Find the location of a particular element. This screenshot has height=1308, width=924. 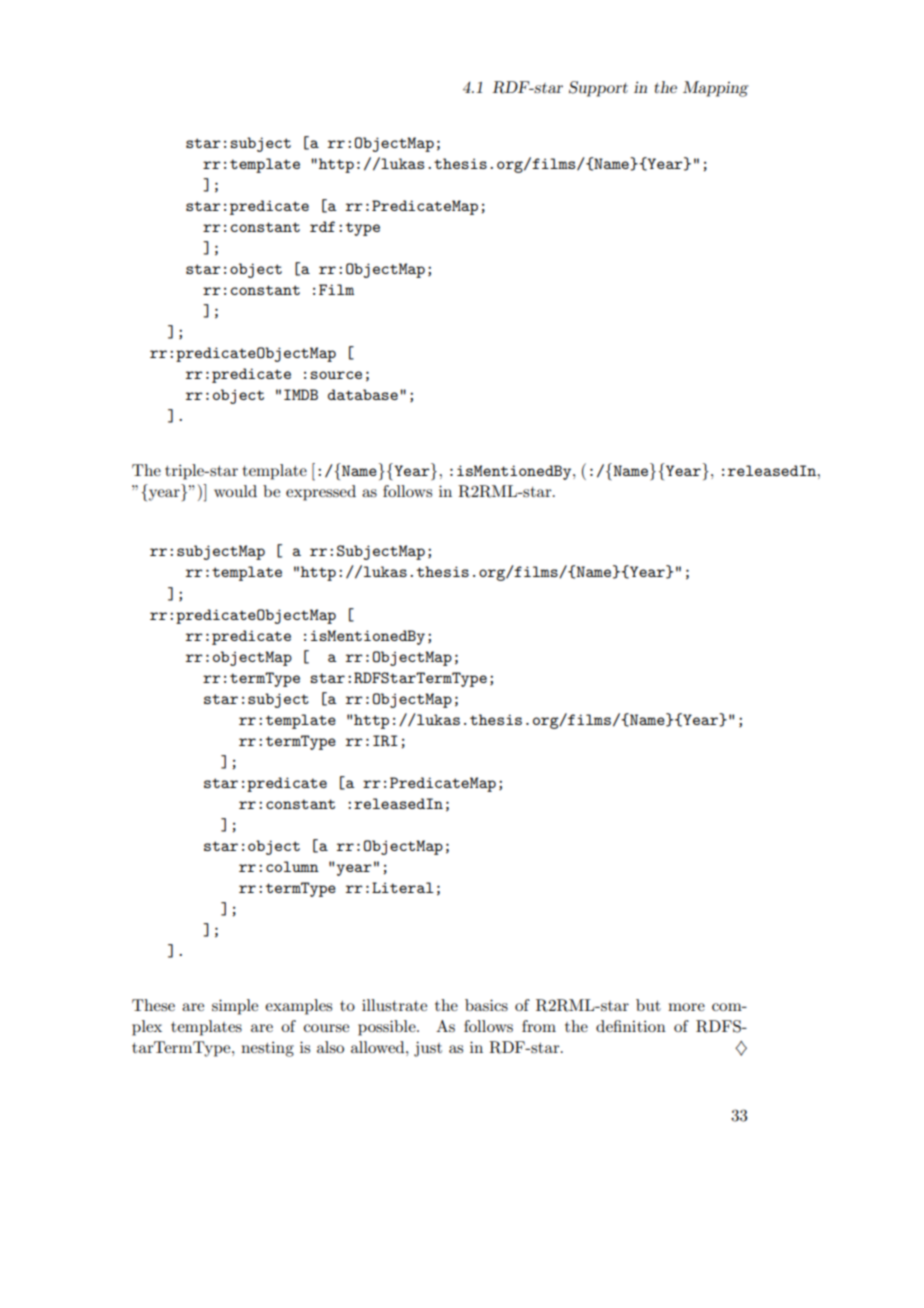

illustrate is located at coordinates (394, 1005).
